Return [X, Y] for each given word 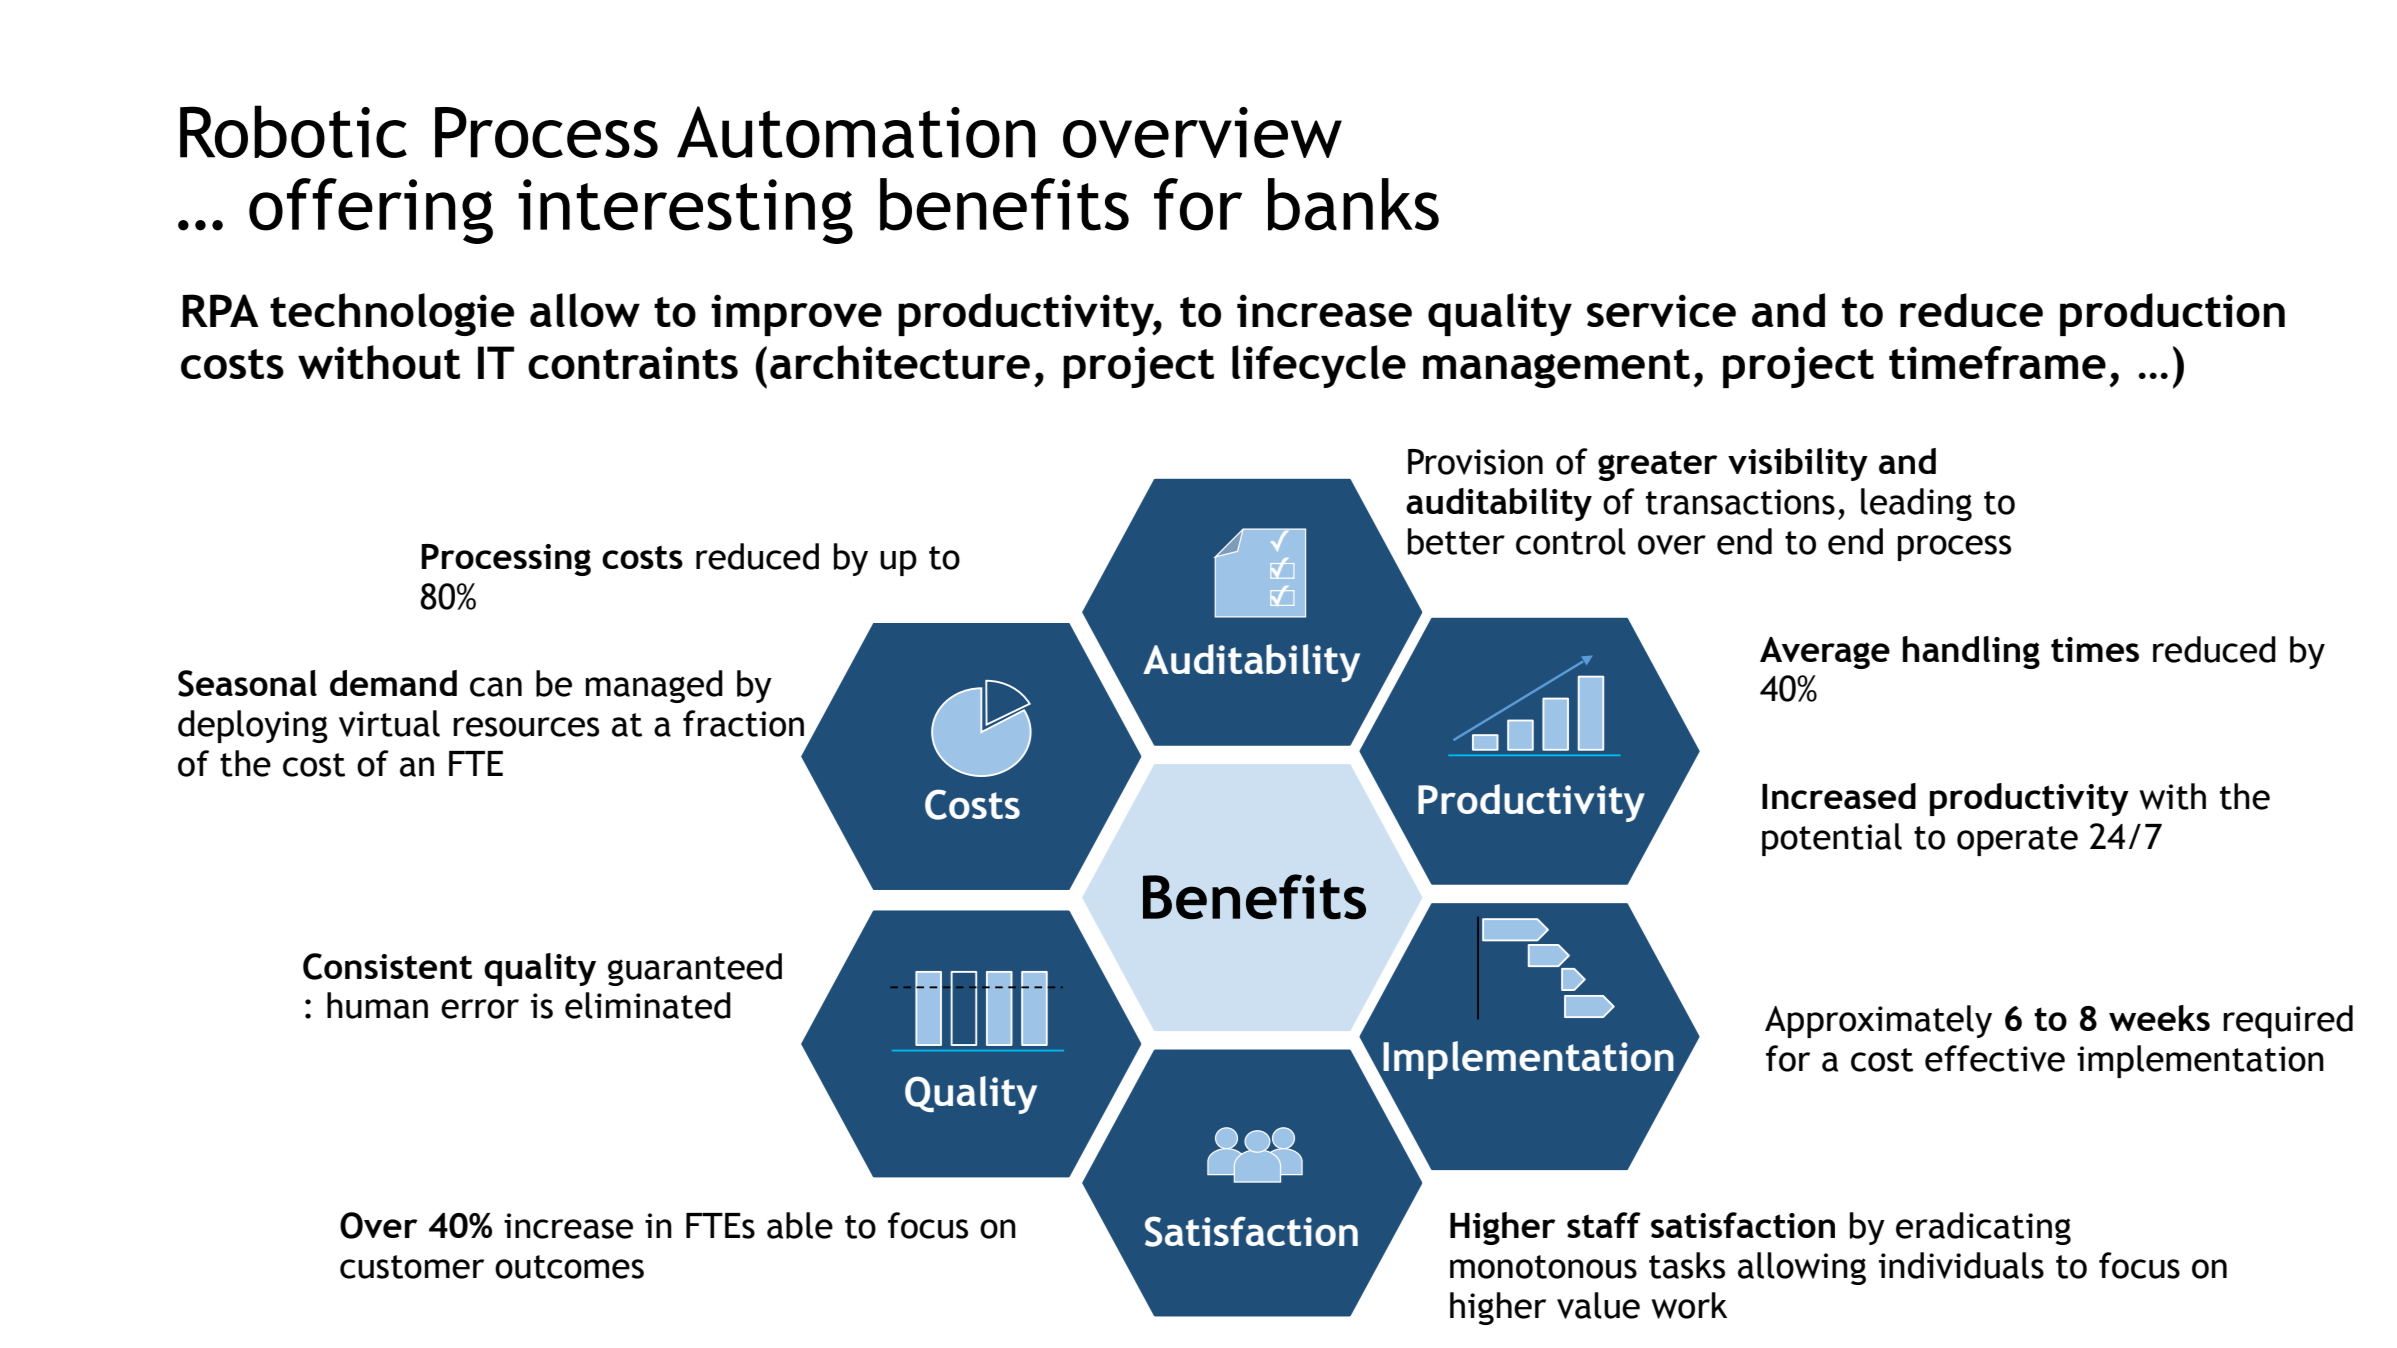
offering [371, 211]
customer [412, 1267]
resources [526, 727]
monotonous [1543, 1267]
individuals [1961, 1265]
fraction [743, 723]
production [2172, 314]
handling [1971, 652]
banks [1353, 204]
